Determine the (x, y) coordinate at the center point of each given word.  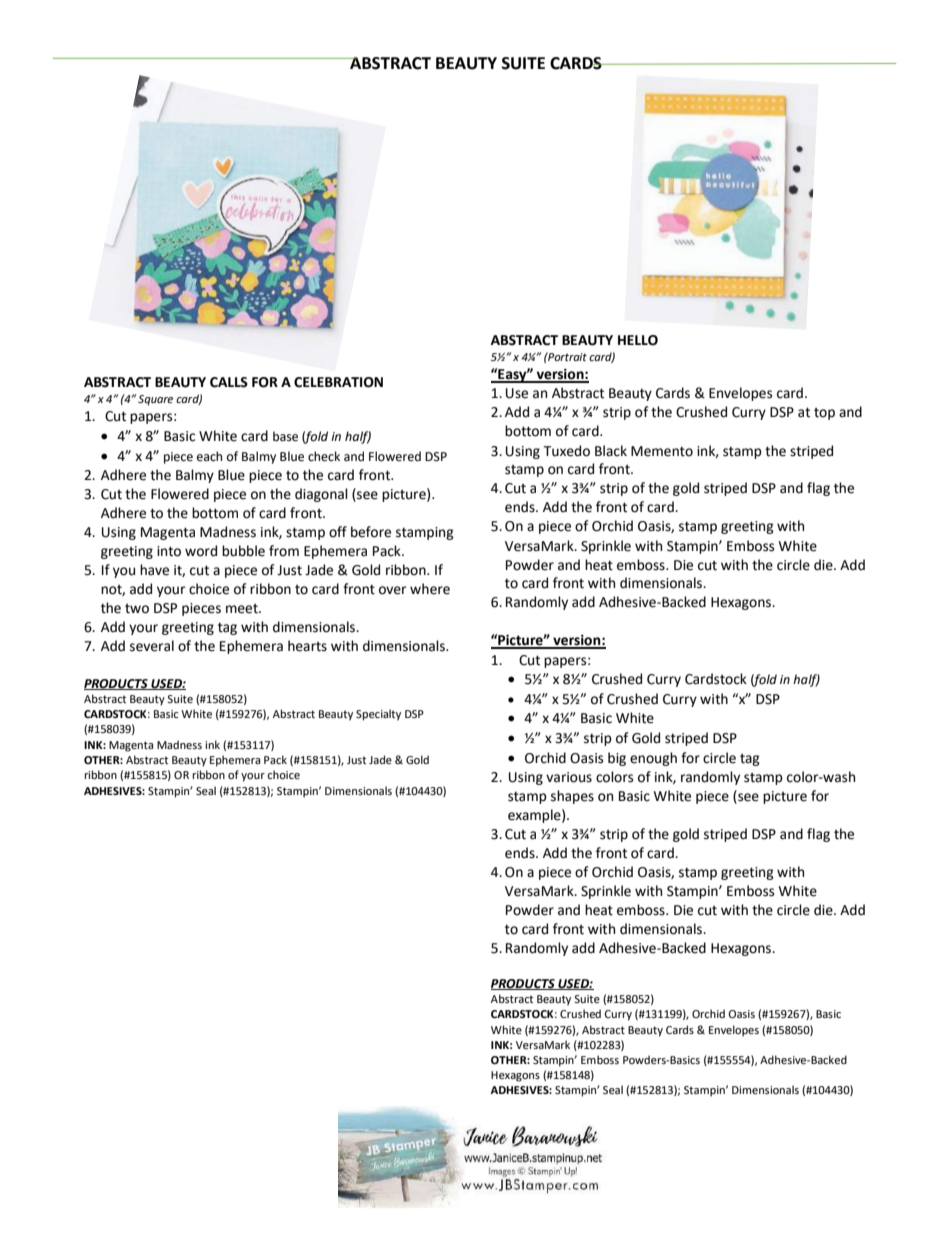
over (392, 590)
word (201, 551)
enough (653, 759)
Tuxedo (566, 451)
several (152, 646)
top (824, 414)
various (569, 777)
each (209, 456)
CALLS (229, 382)
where (430, 589)
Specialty (378, 715)
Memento (662, 451)
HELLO (638, 340)
